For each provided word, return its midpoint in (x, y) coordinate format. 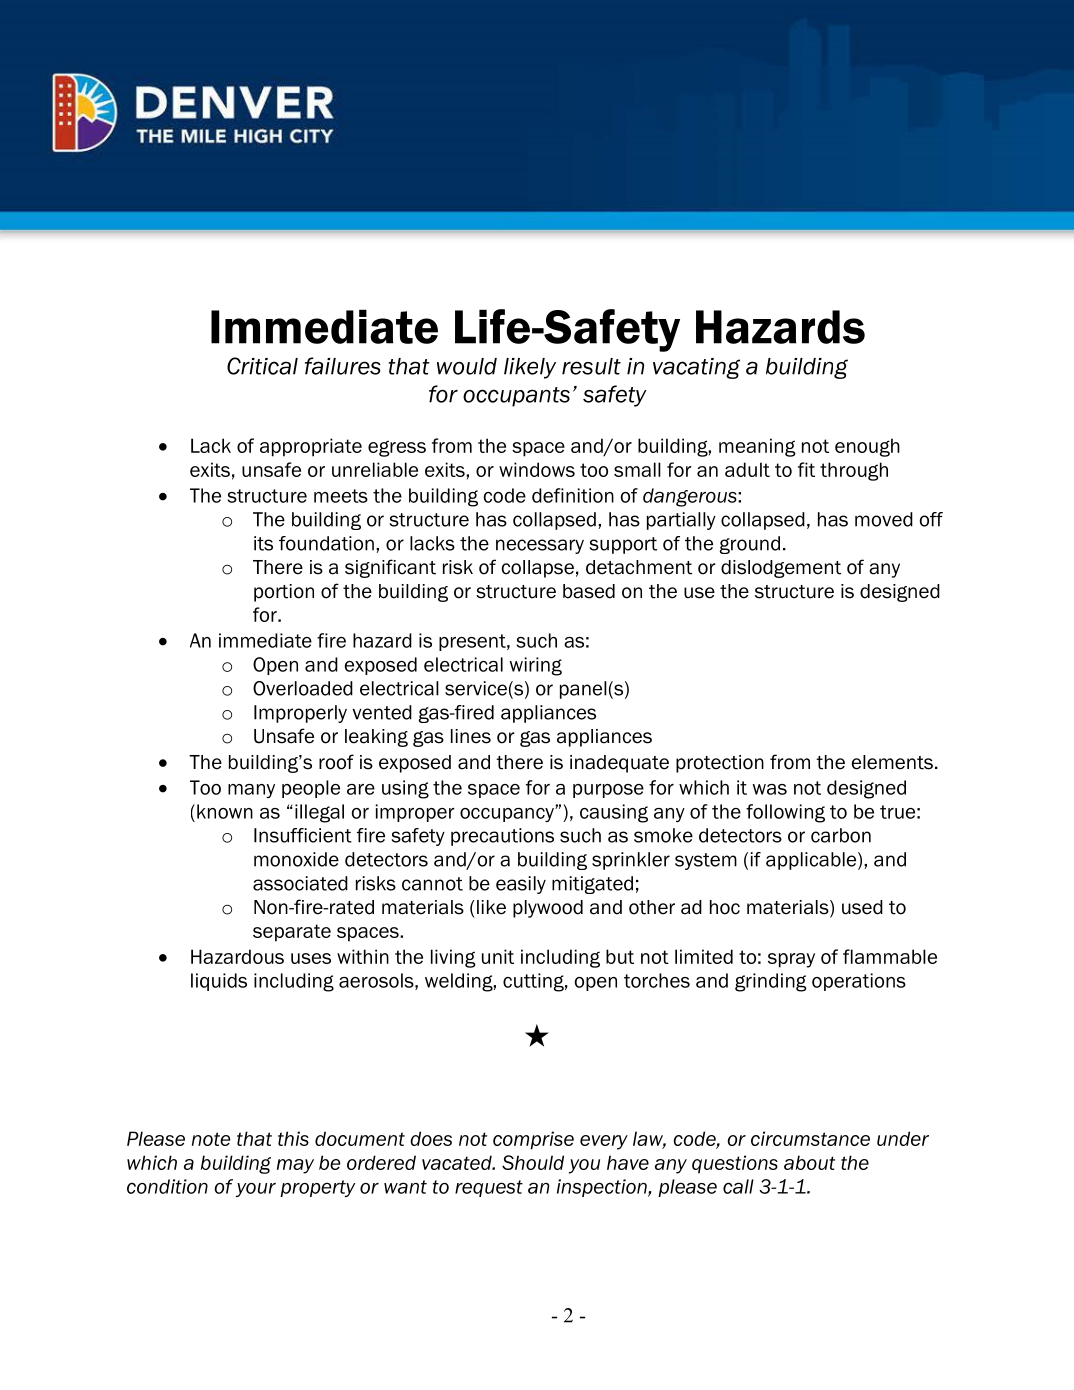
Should (533, 1162)
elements (892, 762)
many (251, 791)
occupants (516, 397)
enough (867, 447)
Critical (262, 366)
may (295, 1166)
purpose (608, 791)
